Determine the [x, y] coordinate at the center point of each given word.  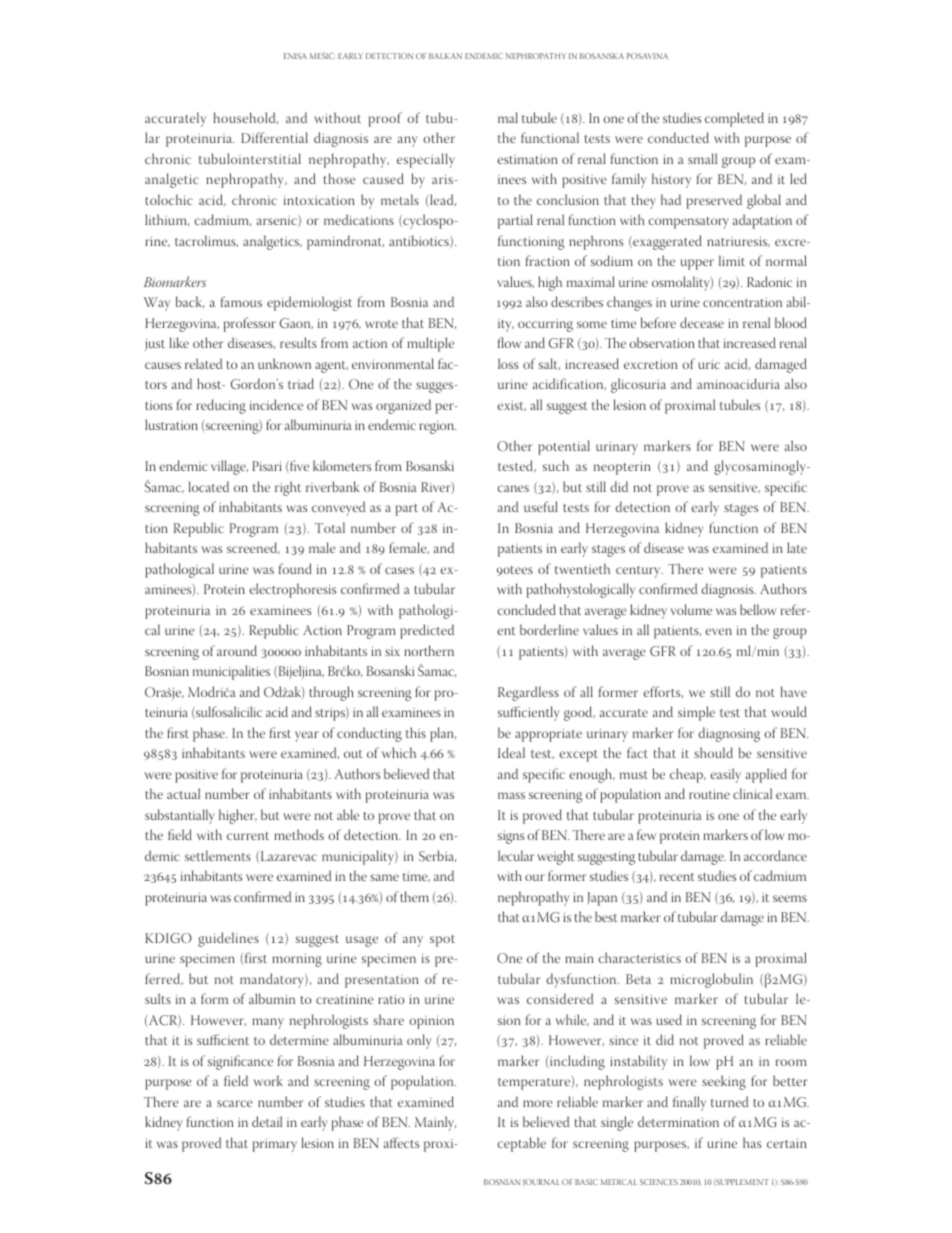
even [719, 631]
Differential [274, 137]
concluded [527, 609]
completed [734, 119]
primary [275, 1145]
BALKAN [445, 56]
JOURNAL [541, 1182]
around [237, 650]
